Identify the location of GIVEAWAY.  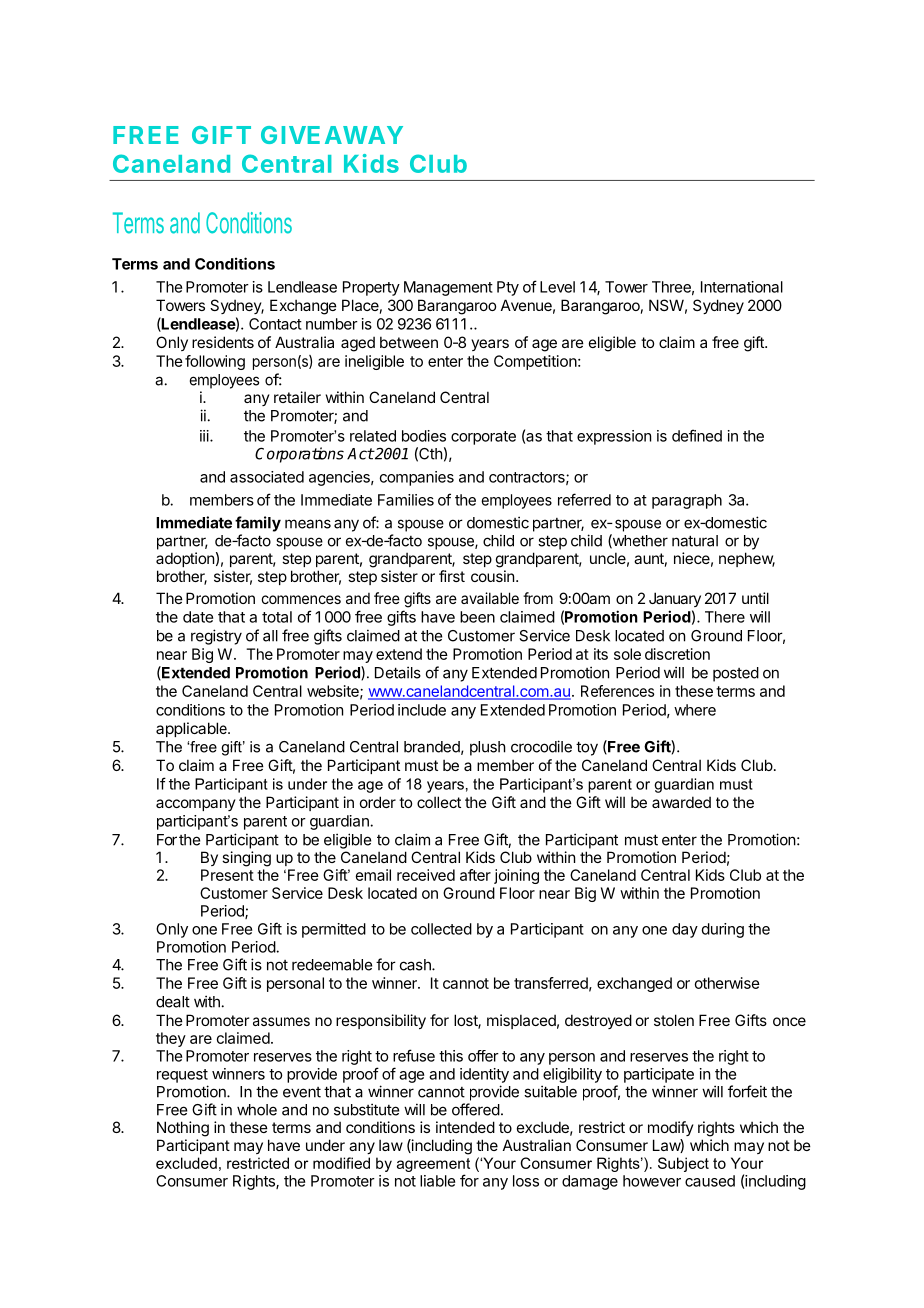
(332, 135).
